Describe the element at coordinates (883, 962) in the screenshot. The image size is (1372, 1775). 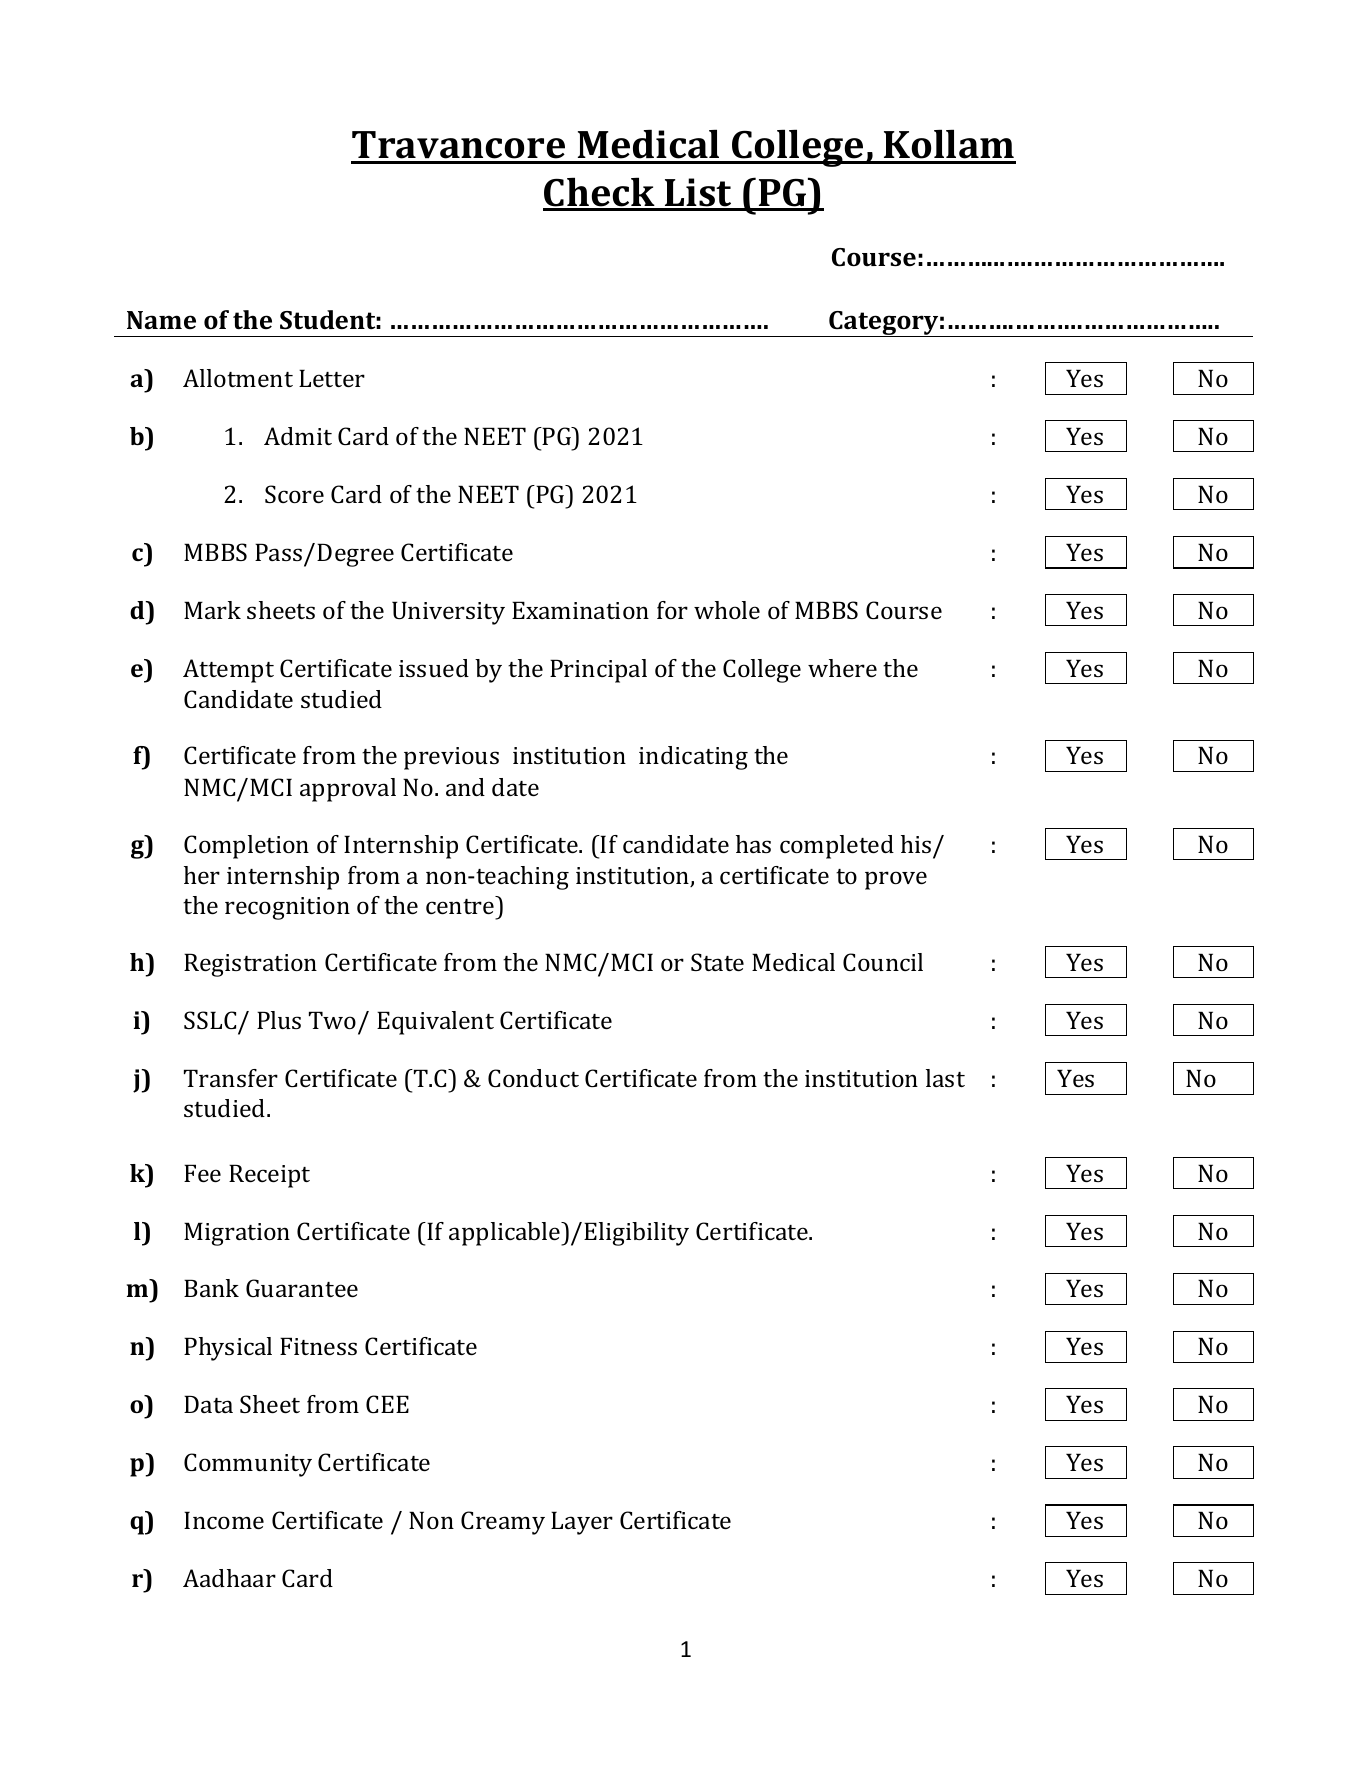
I see `Council` at that location.
